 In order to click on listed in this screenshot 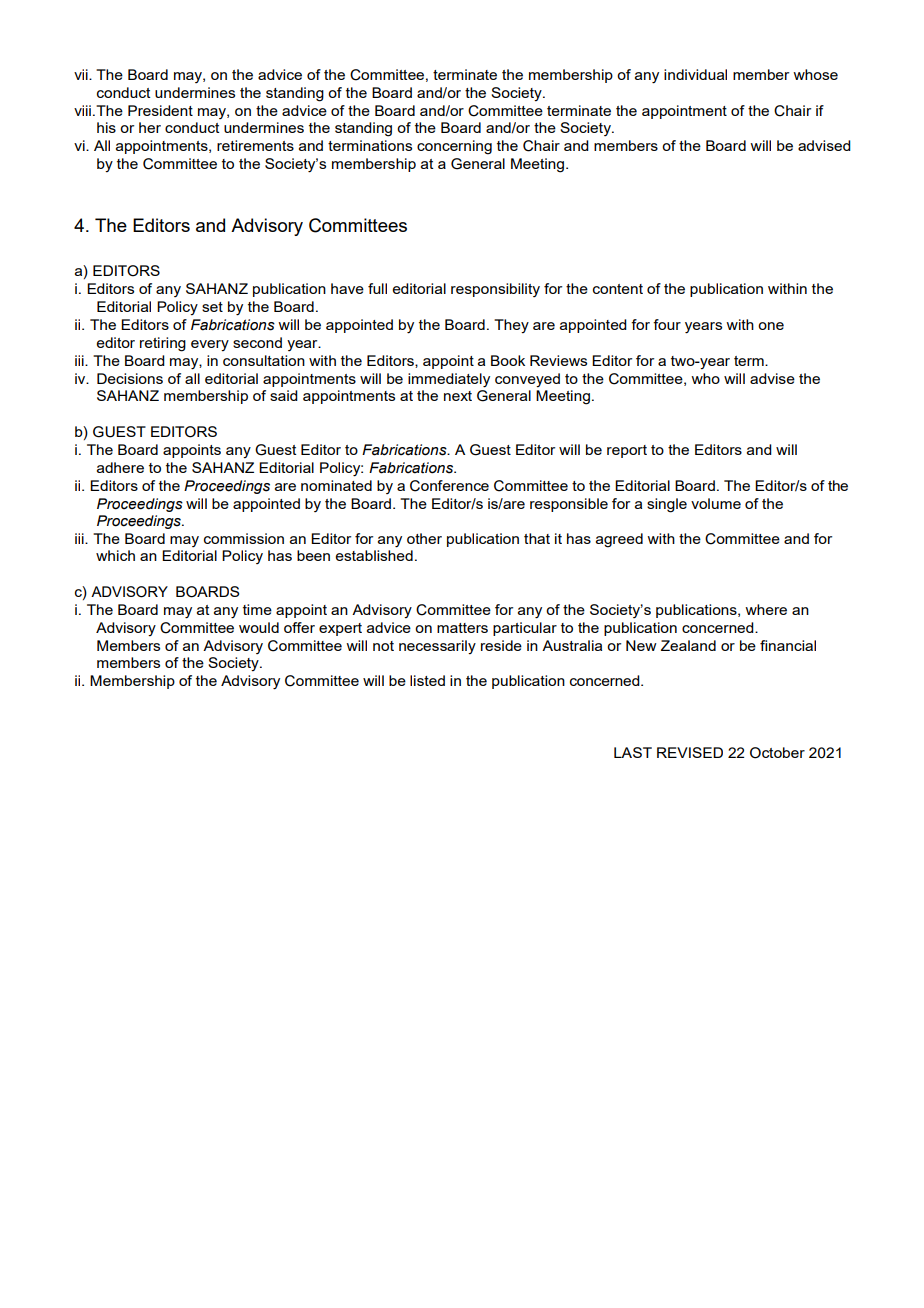, I will do `click(427, 680)`.
